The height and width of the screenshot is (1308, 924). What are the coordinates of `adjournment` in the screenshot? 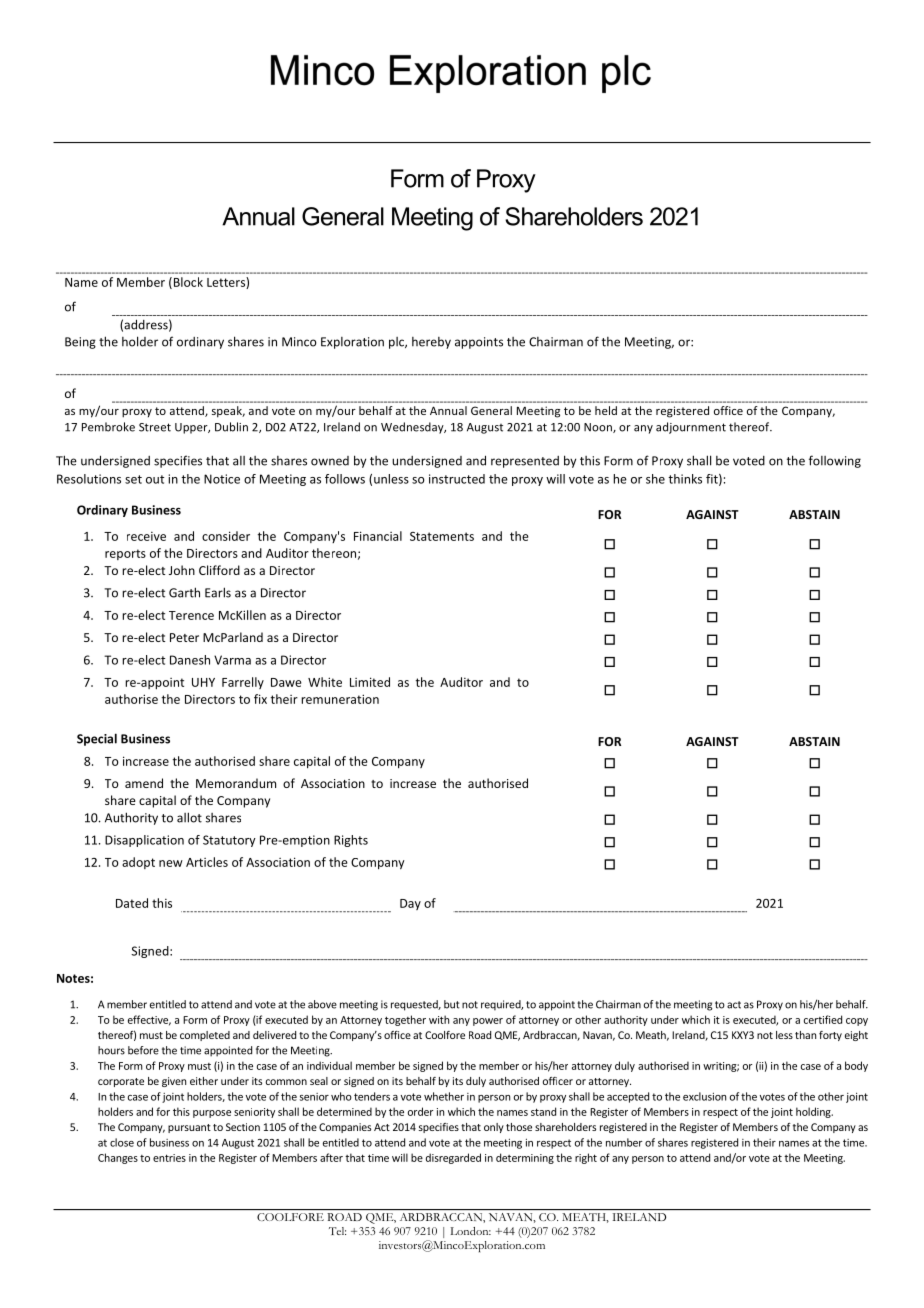 It's located at (691, 428).
